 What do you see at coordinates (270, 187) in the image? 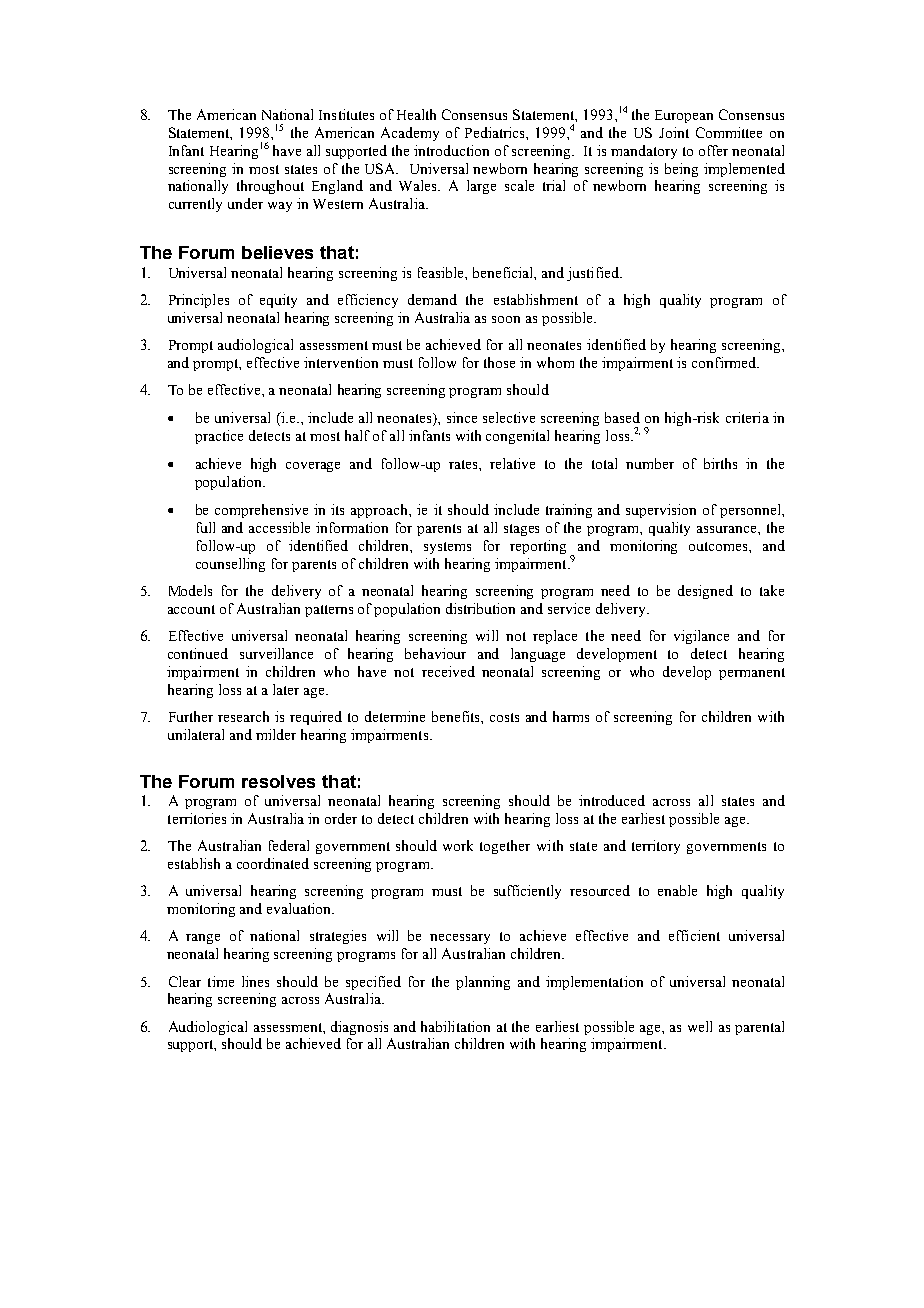
I see `throughout` at bounding box center [270, 187].
